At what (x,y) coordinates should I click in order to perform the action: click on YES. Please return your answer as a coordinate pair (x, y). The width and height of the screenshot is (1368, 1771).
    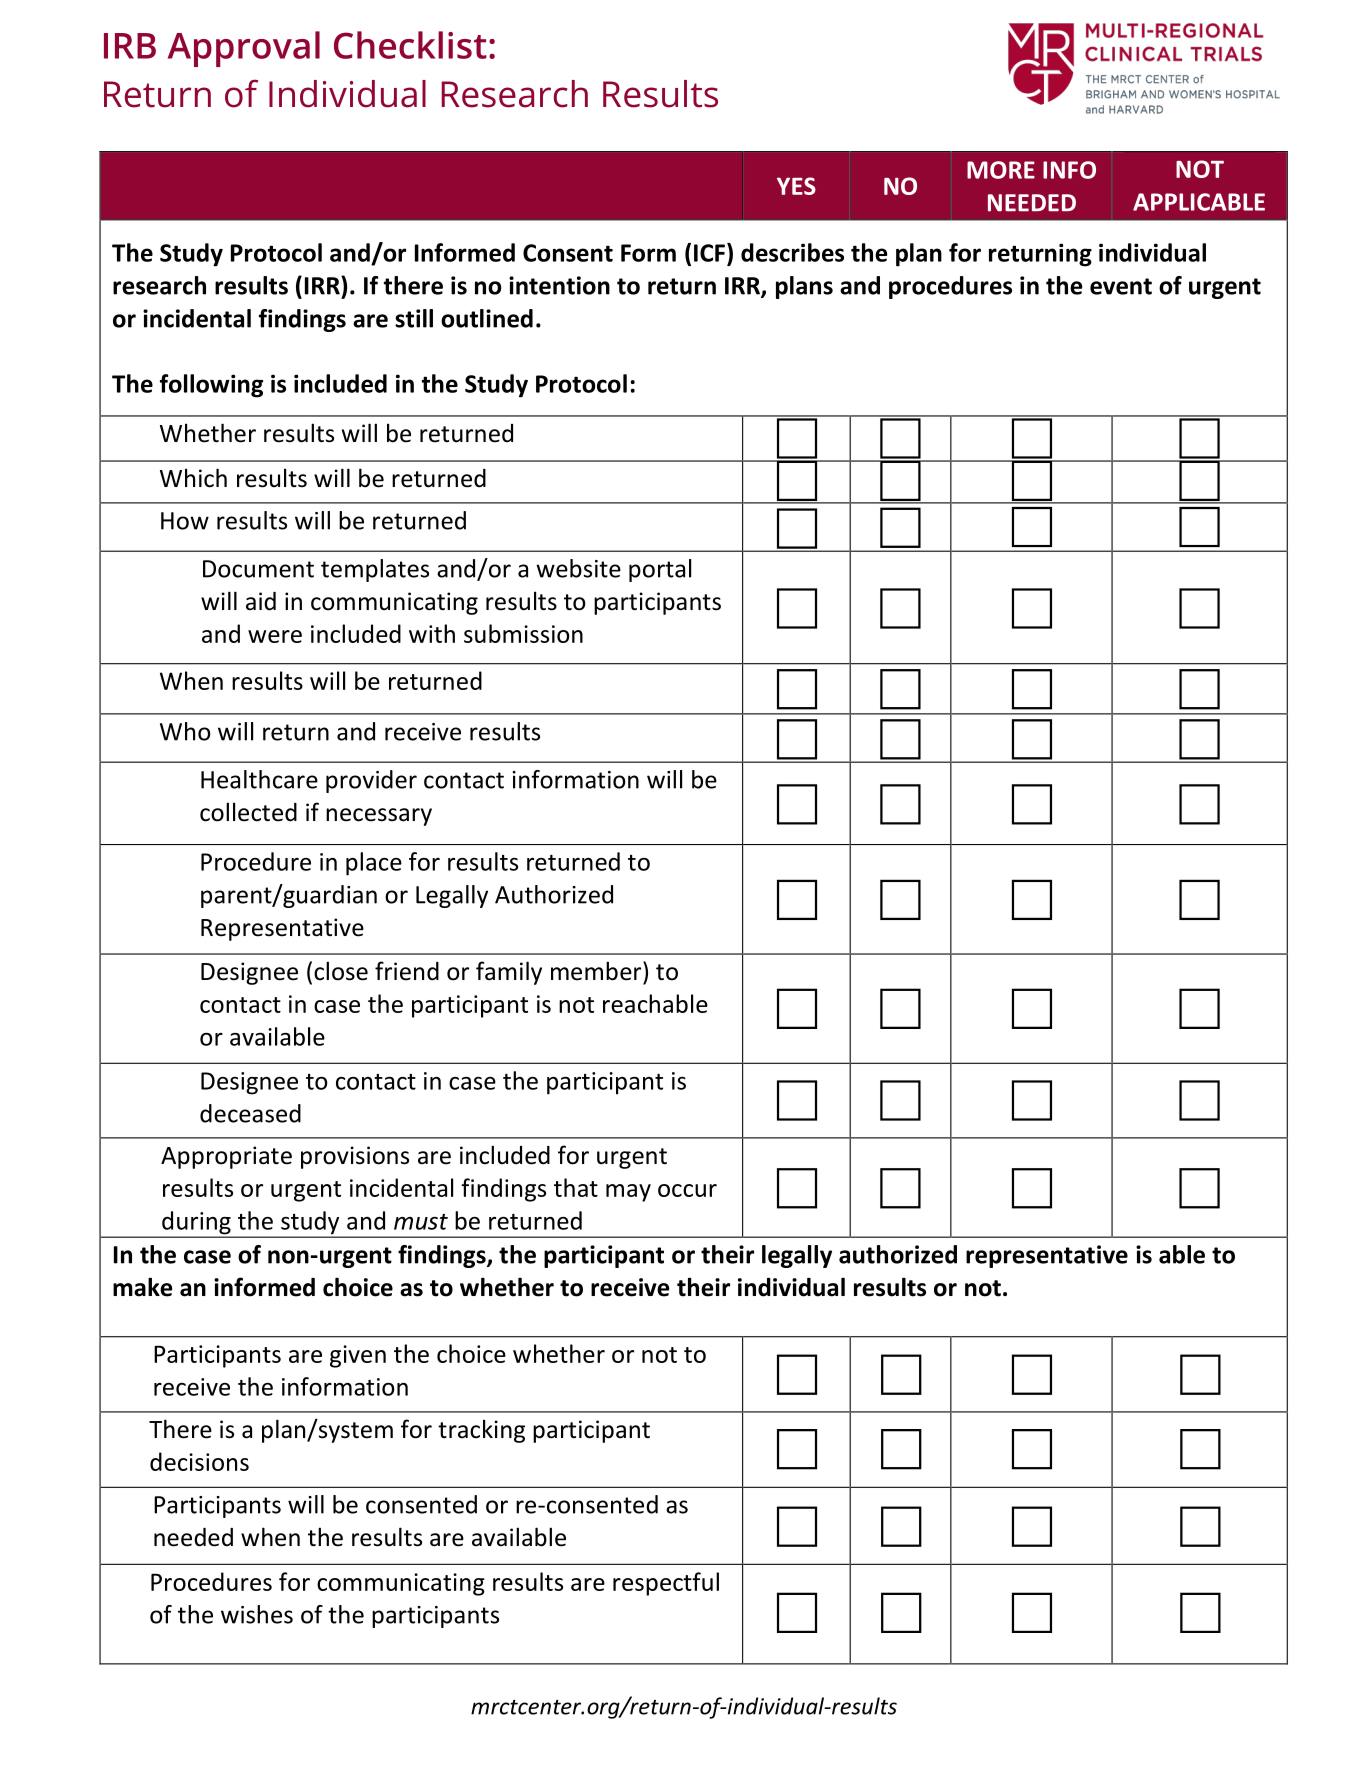
    Looking at the image, I should click on (796, 186).
